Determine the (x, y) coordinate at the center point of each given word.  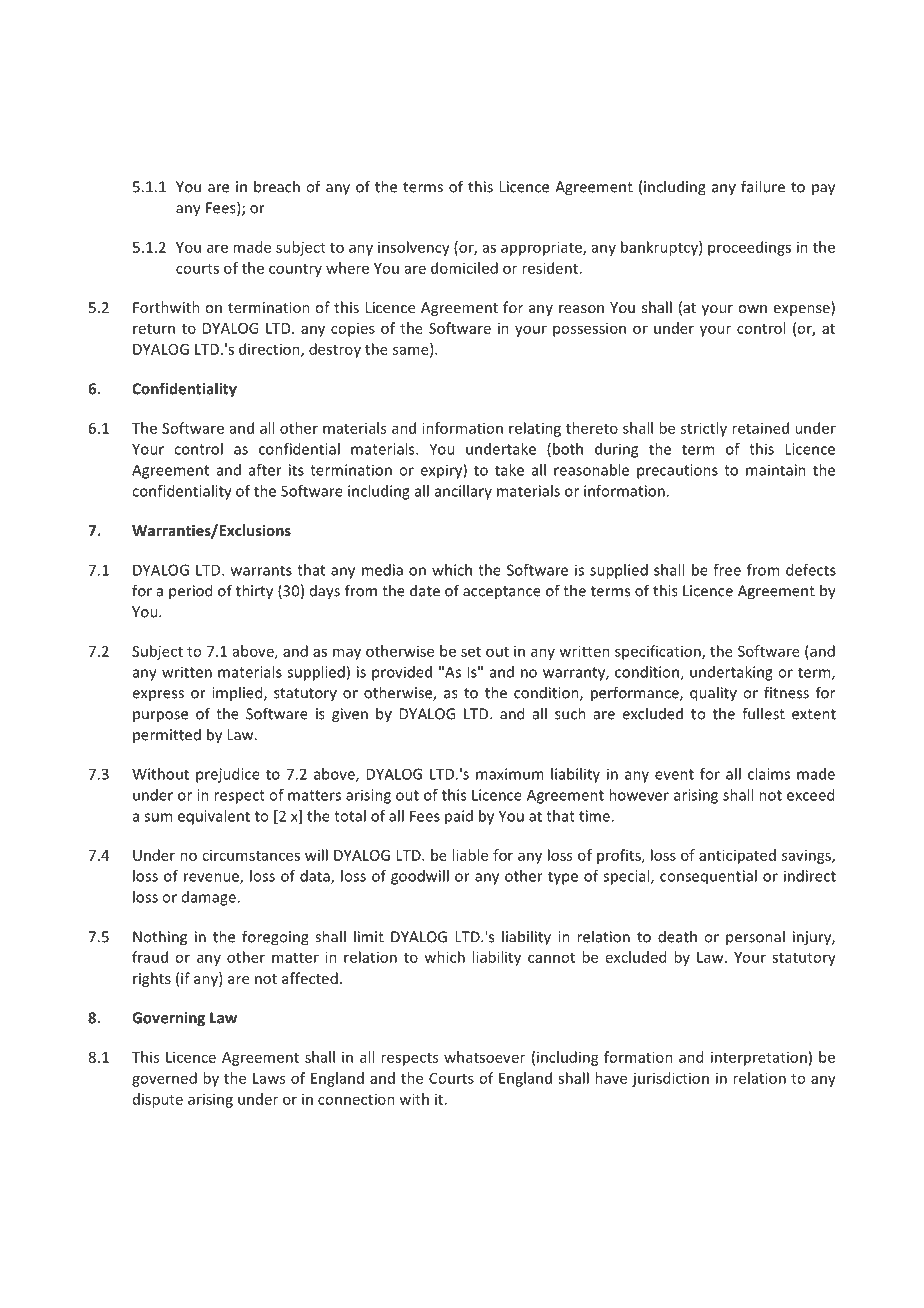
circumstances (251, 855)
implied (238, 693)
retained (760, 428)
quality (713, 694)
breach (277, 186)
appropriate (542, 248)
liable (470, 855)
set (471, 652)
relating (535, 429)
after (265, 470)
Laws (269, 1078)
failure (763, 186)
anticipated (737, 856)
